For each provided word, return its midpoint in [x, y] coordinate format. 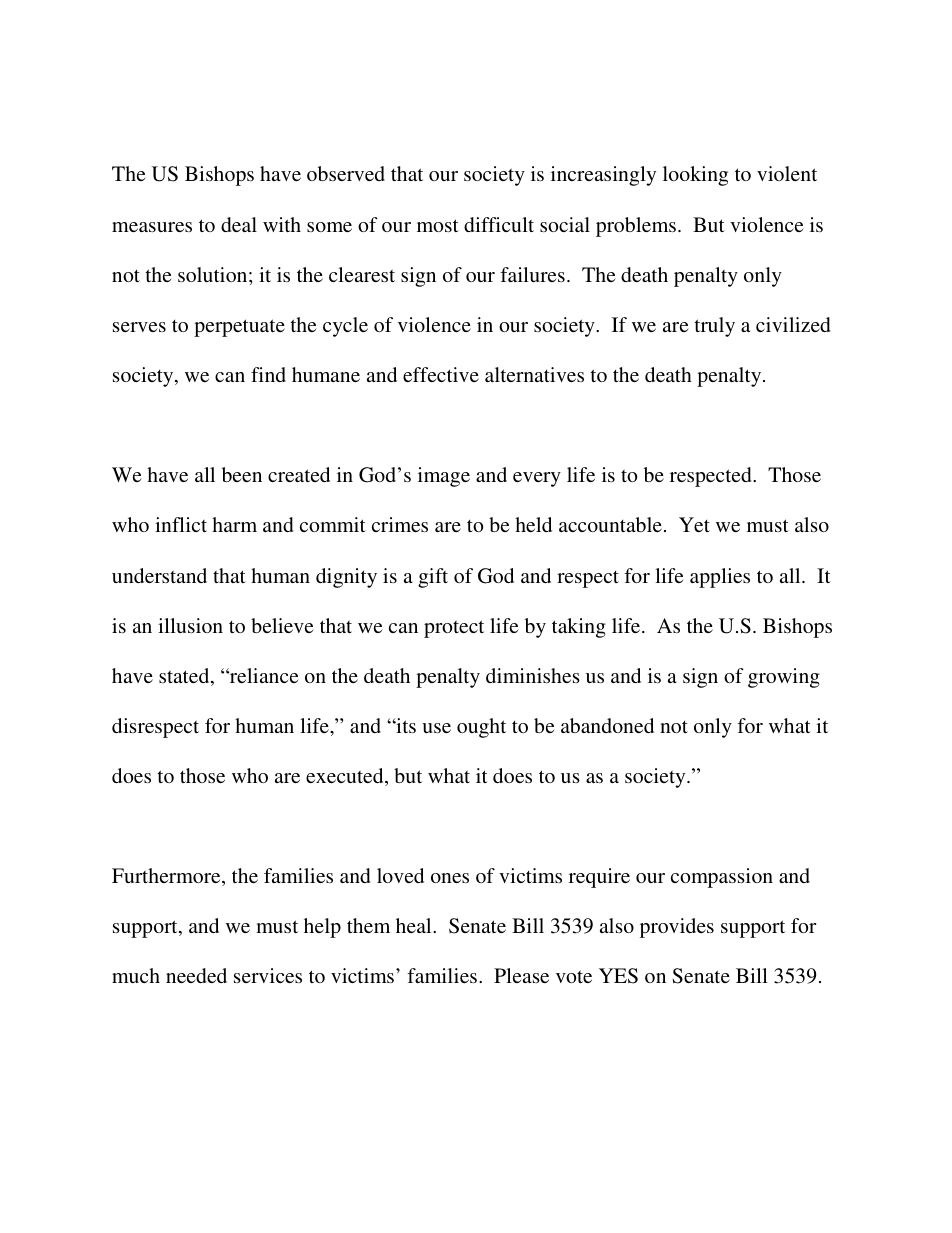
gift [433, 578]
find [268, 374]
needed [196, 975]
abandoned [607, 725]
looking [695, 176]
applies [720, 578]
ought [481, 728]
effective [441, 374]
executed [346, 777]
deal [239, 224]
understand [159, 575]
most [438, 225]
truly [715, 327]
